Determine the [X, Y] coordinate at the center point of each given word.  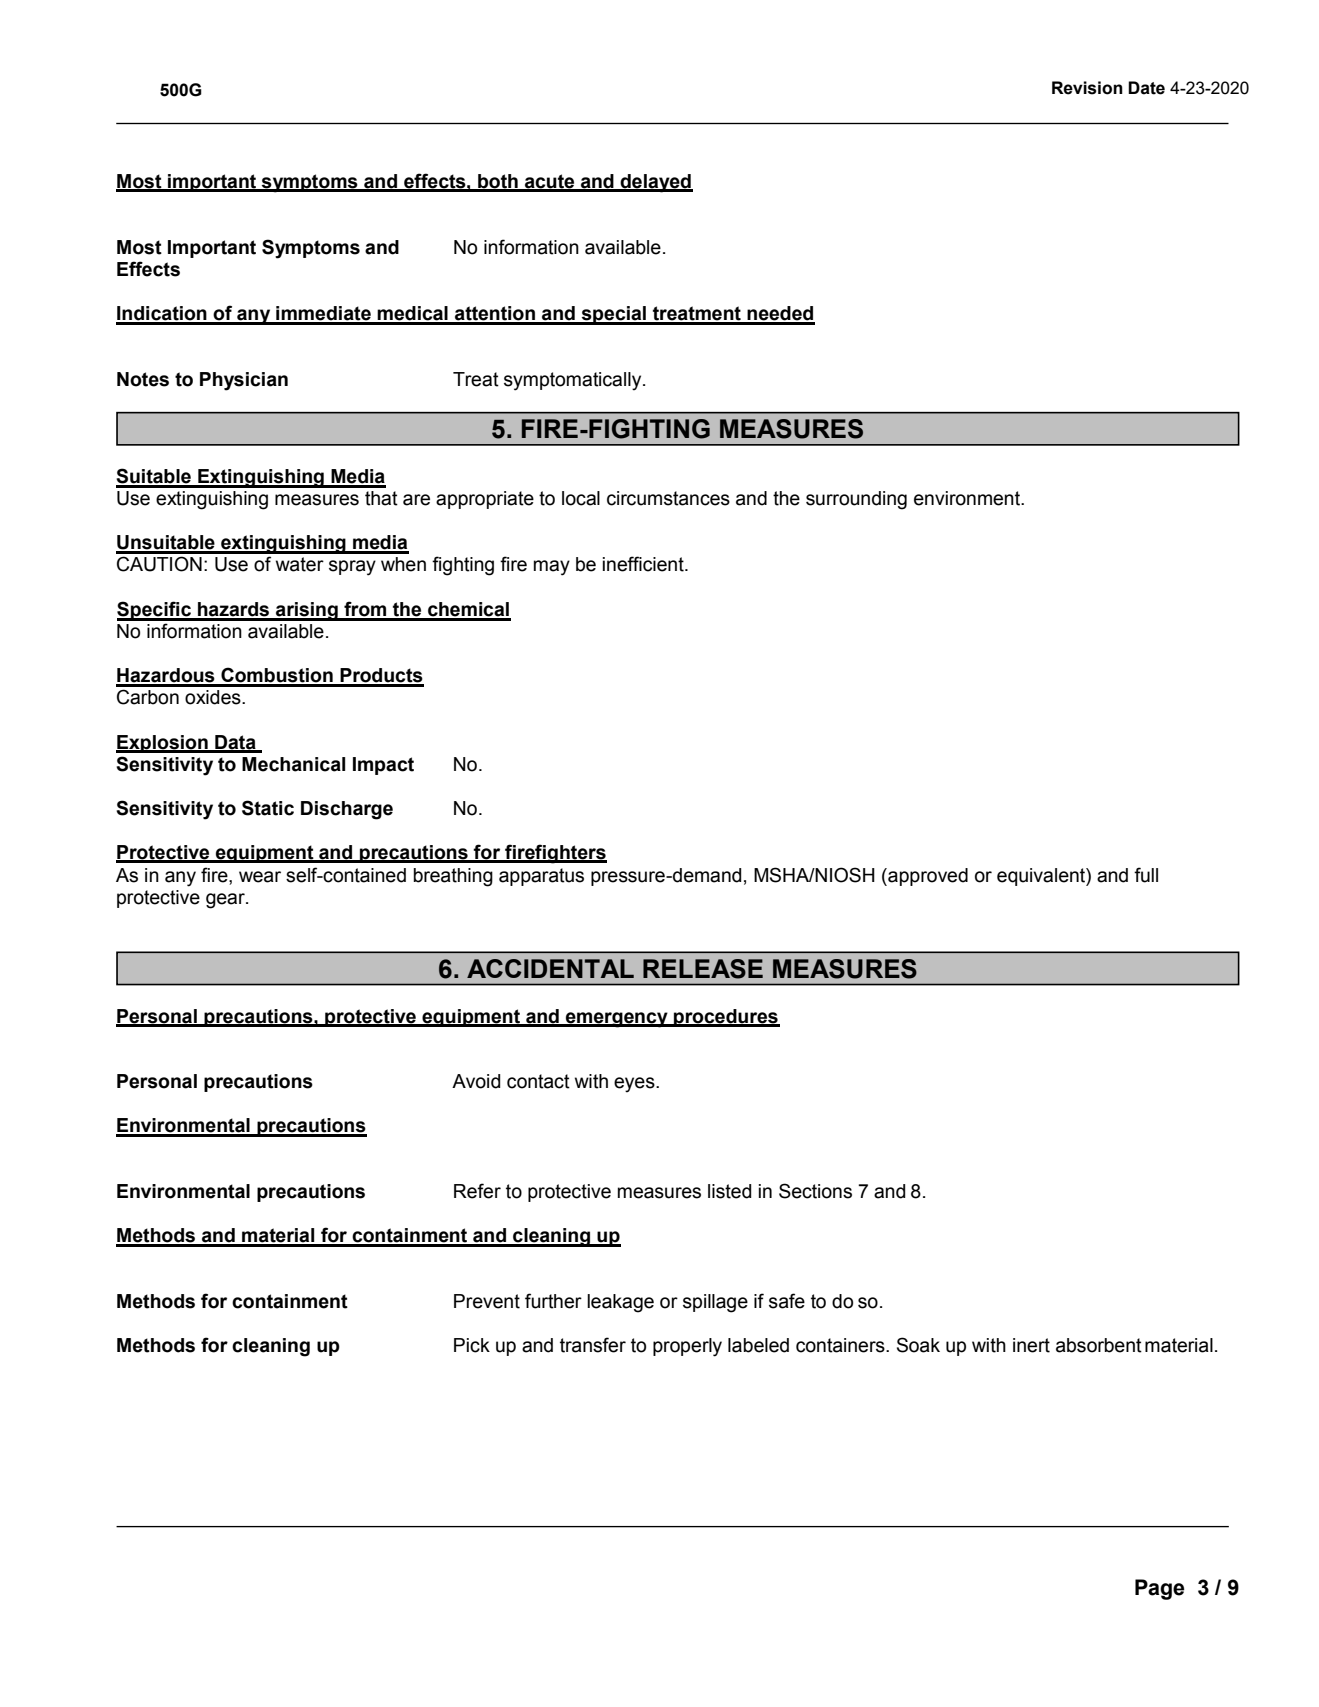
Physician [244, 381]
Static [268, 808]
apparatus [541, 877]
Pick [472, 1345]
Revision [1087, 88]
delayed [656, 183]
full [1146, 875]
